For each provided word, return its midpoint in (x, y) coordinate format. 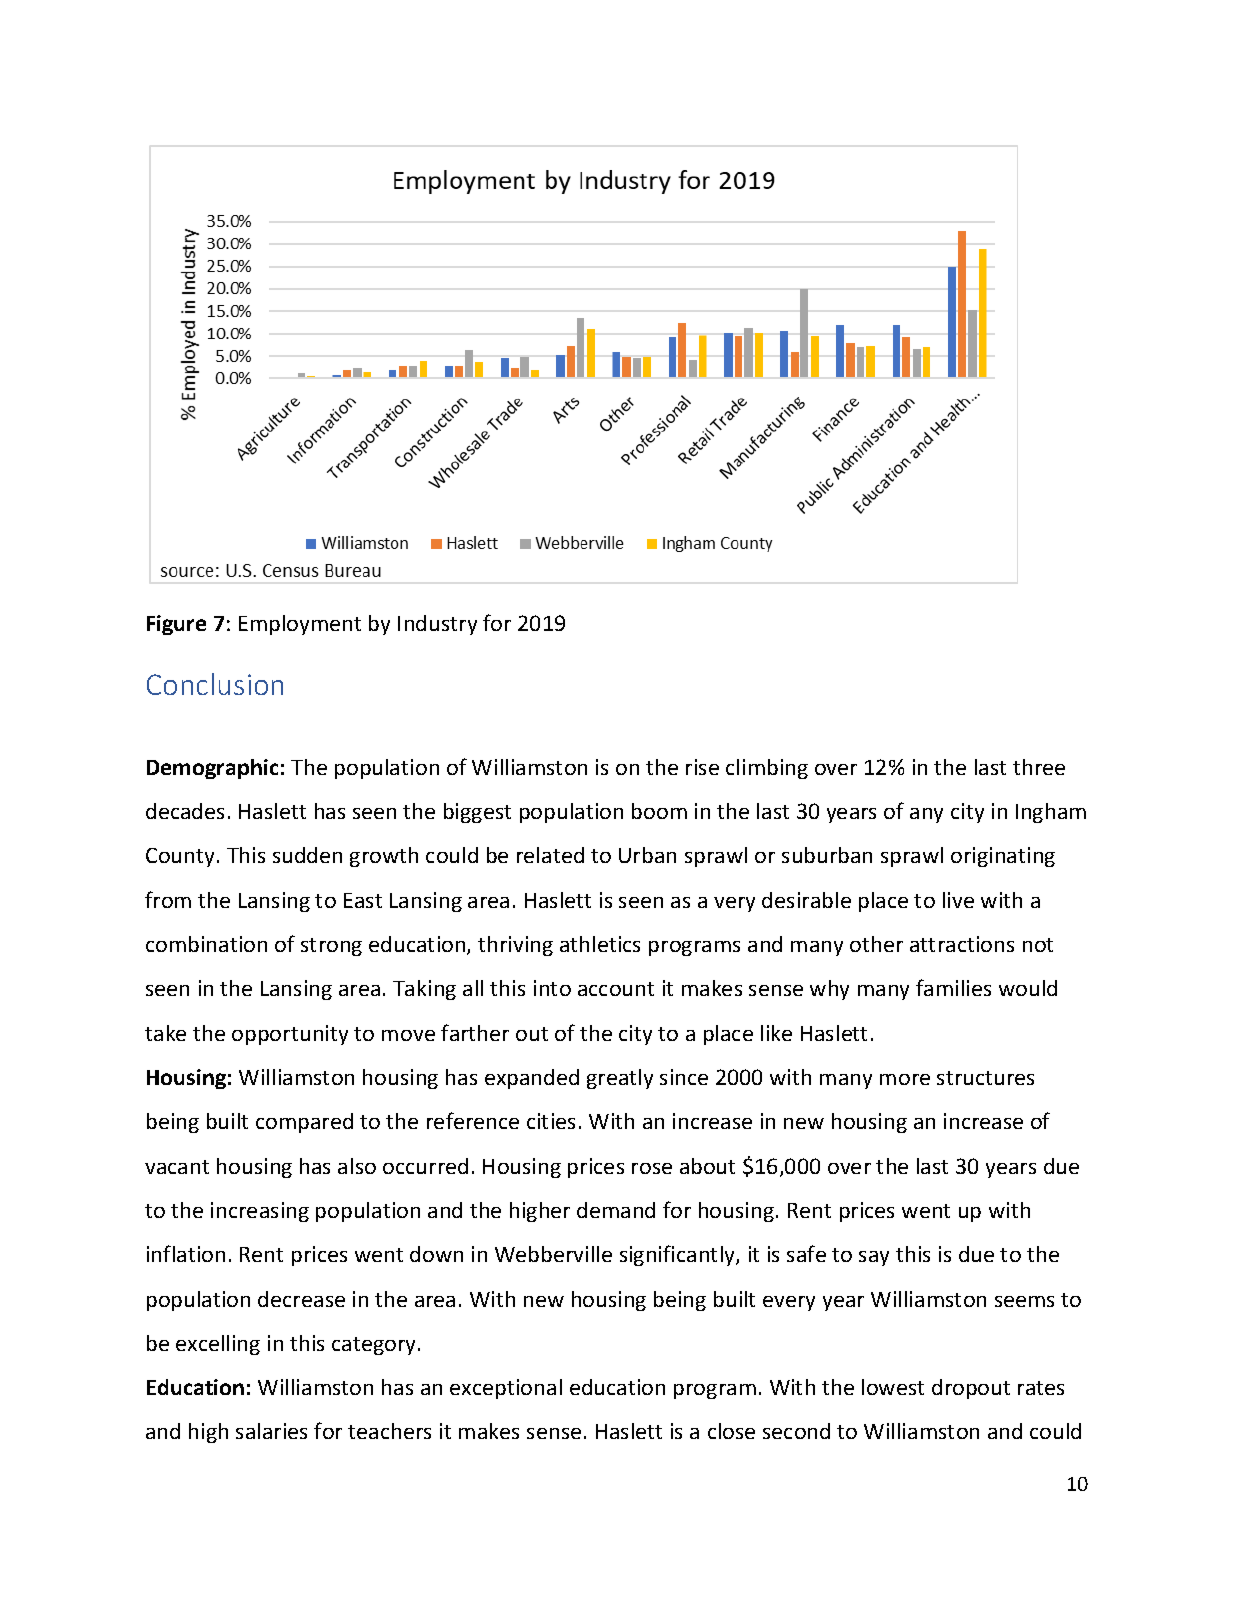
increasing (260, 1212)
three (1039, 767)
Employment (300, 625)
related (550, 855)
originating (1003, 857)
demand (616, 1210)
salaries (271, 1431)
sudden (307, 855)
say (874, 1258)
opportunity (290, 1035)
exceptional (506, 1389)
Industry (437, 625)
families (953, 987)
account (616, 989)
